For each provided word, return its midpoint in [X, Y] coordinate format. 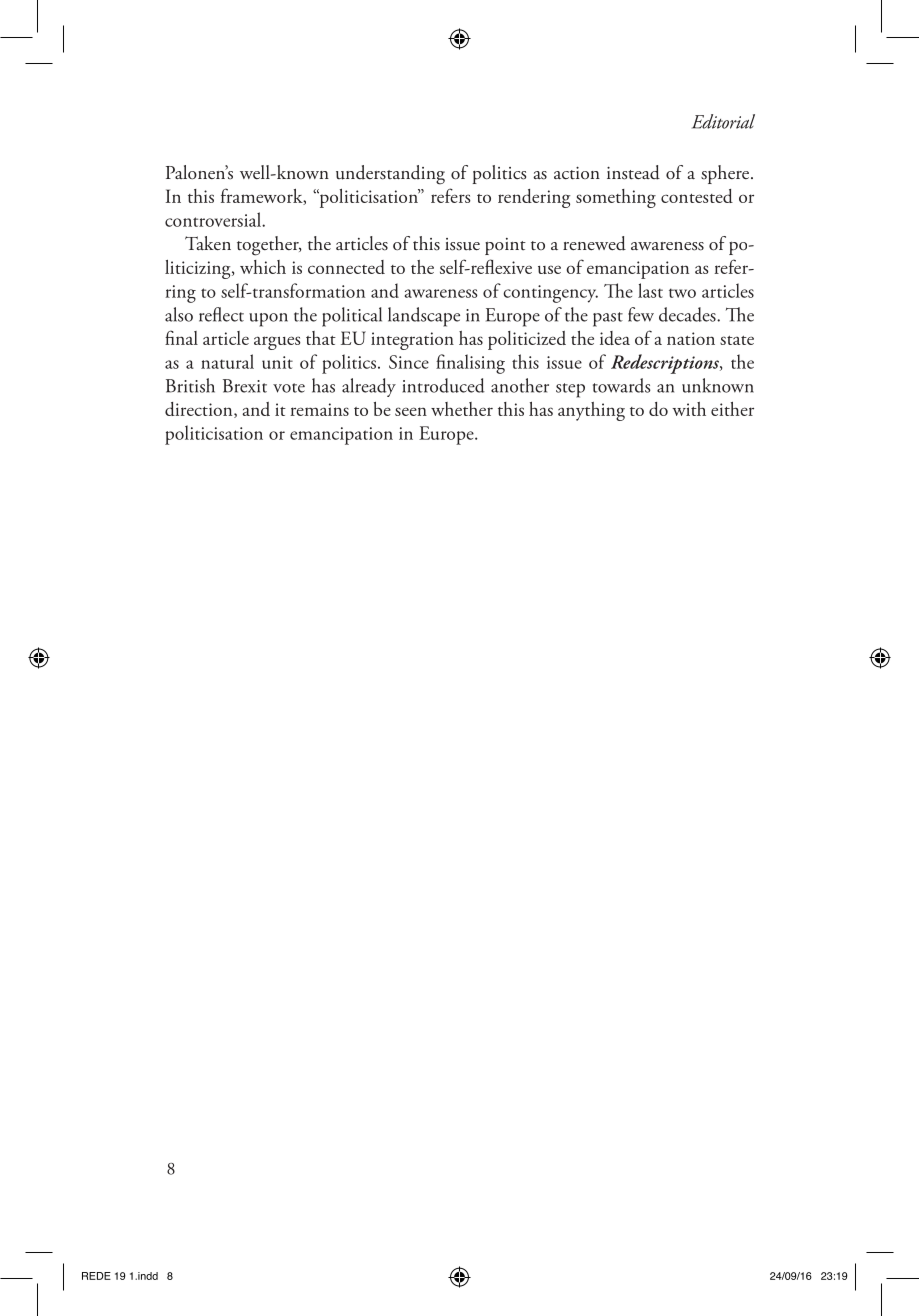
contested [697, 196]
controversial [214, 219]
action [577, 173]
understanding [390, 175]
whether [462, 409]
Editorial [723, 121]
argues [277, 343]
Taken [208, 243]
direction [200, 410]
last [650, 290]
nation [691, 338]
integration [412, 341]
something [616, 198]
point [505, 246]
